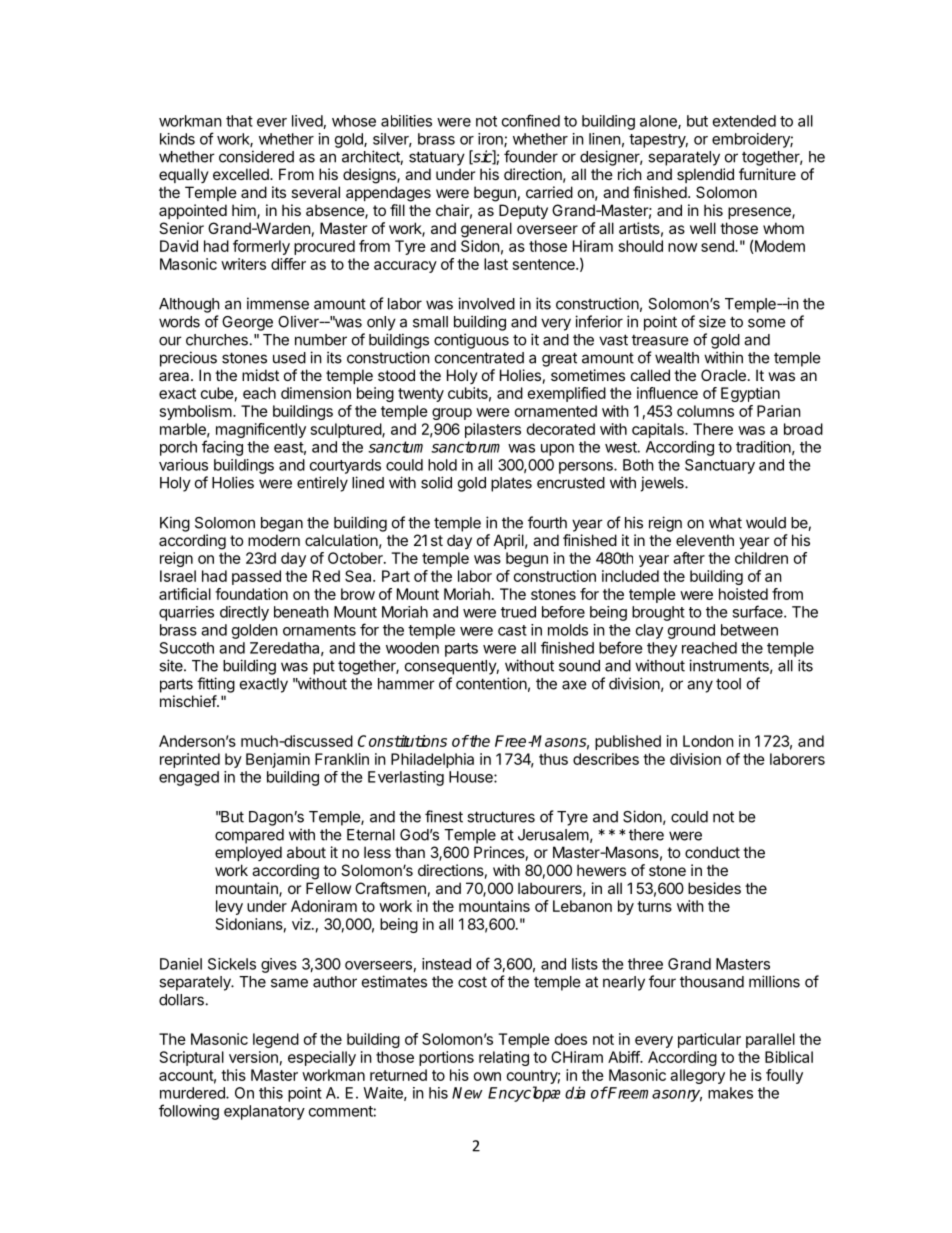  I want to click on employed, so click(248, 853).
